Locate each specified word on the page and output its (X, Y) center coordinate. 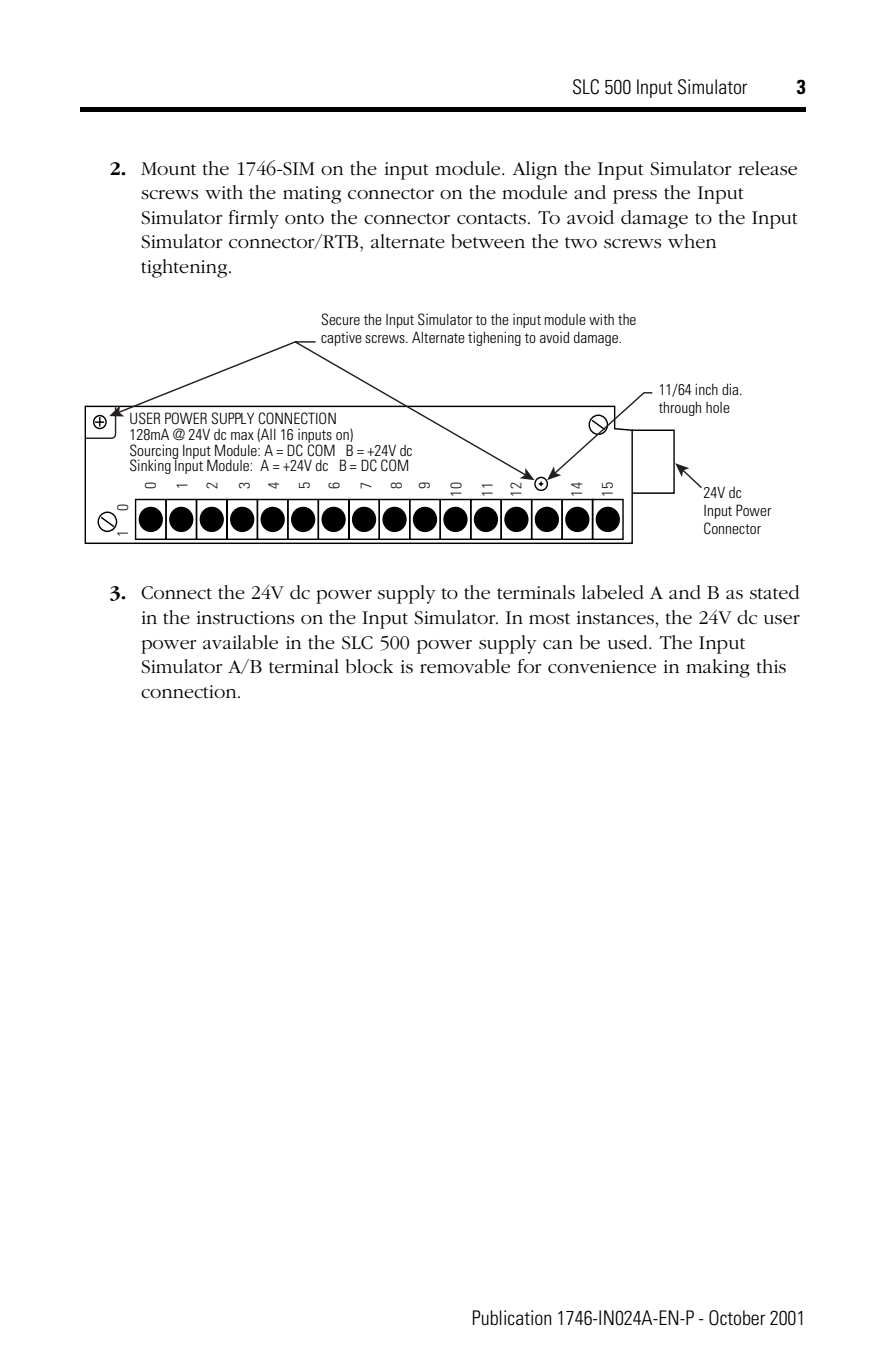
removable (465, 666)
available (240, 642)
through (680, 408)
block (369, 666)
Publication (512, 1317)
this (771, 666)
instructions (245, 618)
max (242, 436)
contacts (491, 219)
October (737, 1318)
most (549, 619)
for (529, 666)
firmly (254, 219)
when (692, 241)
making (718, 668)
